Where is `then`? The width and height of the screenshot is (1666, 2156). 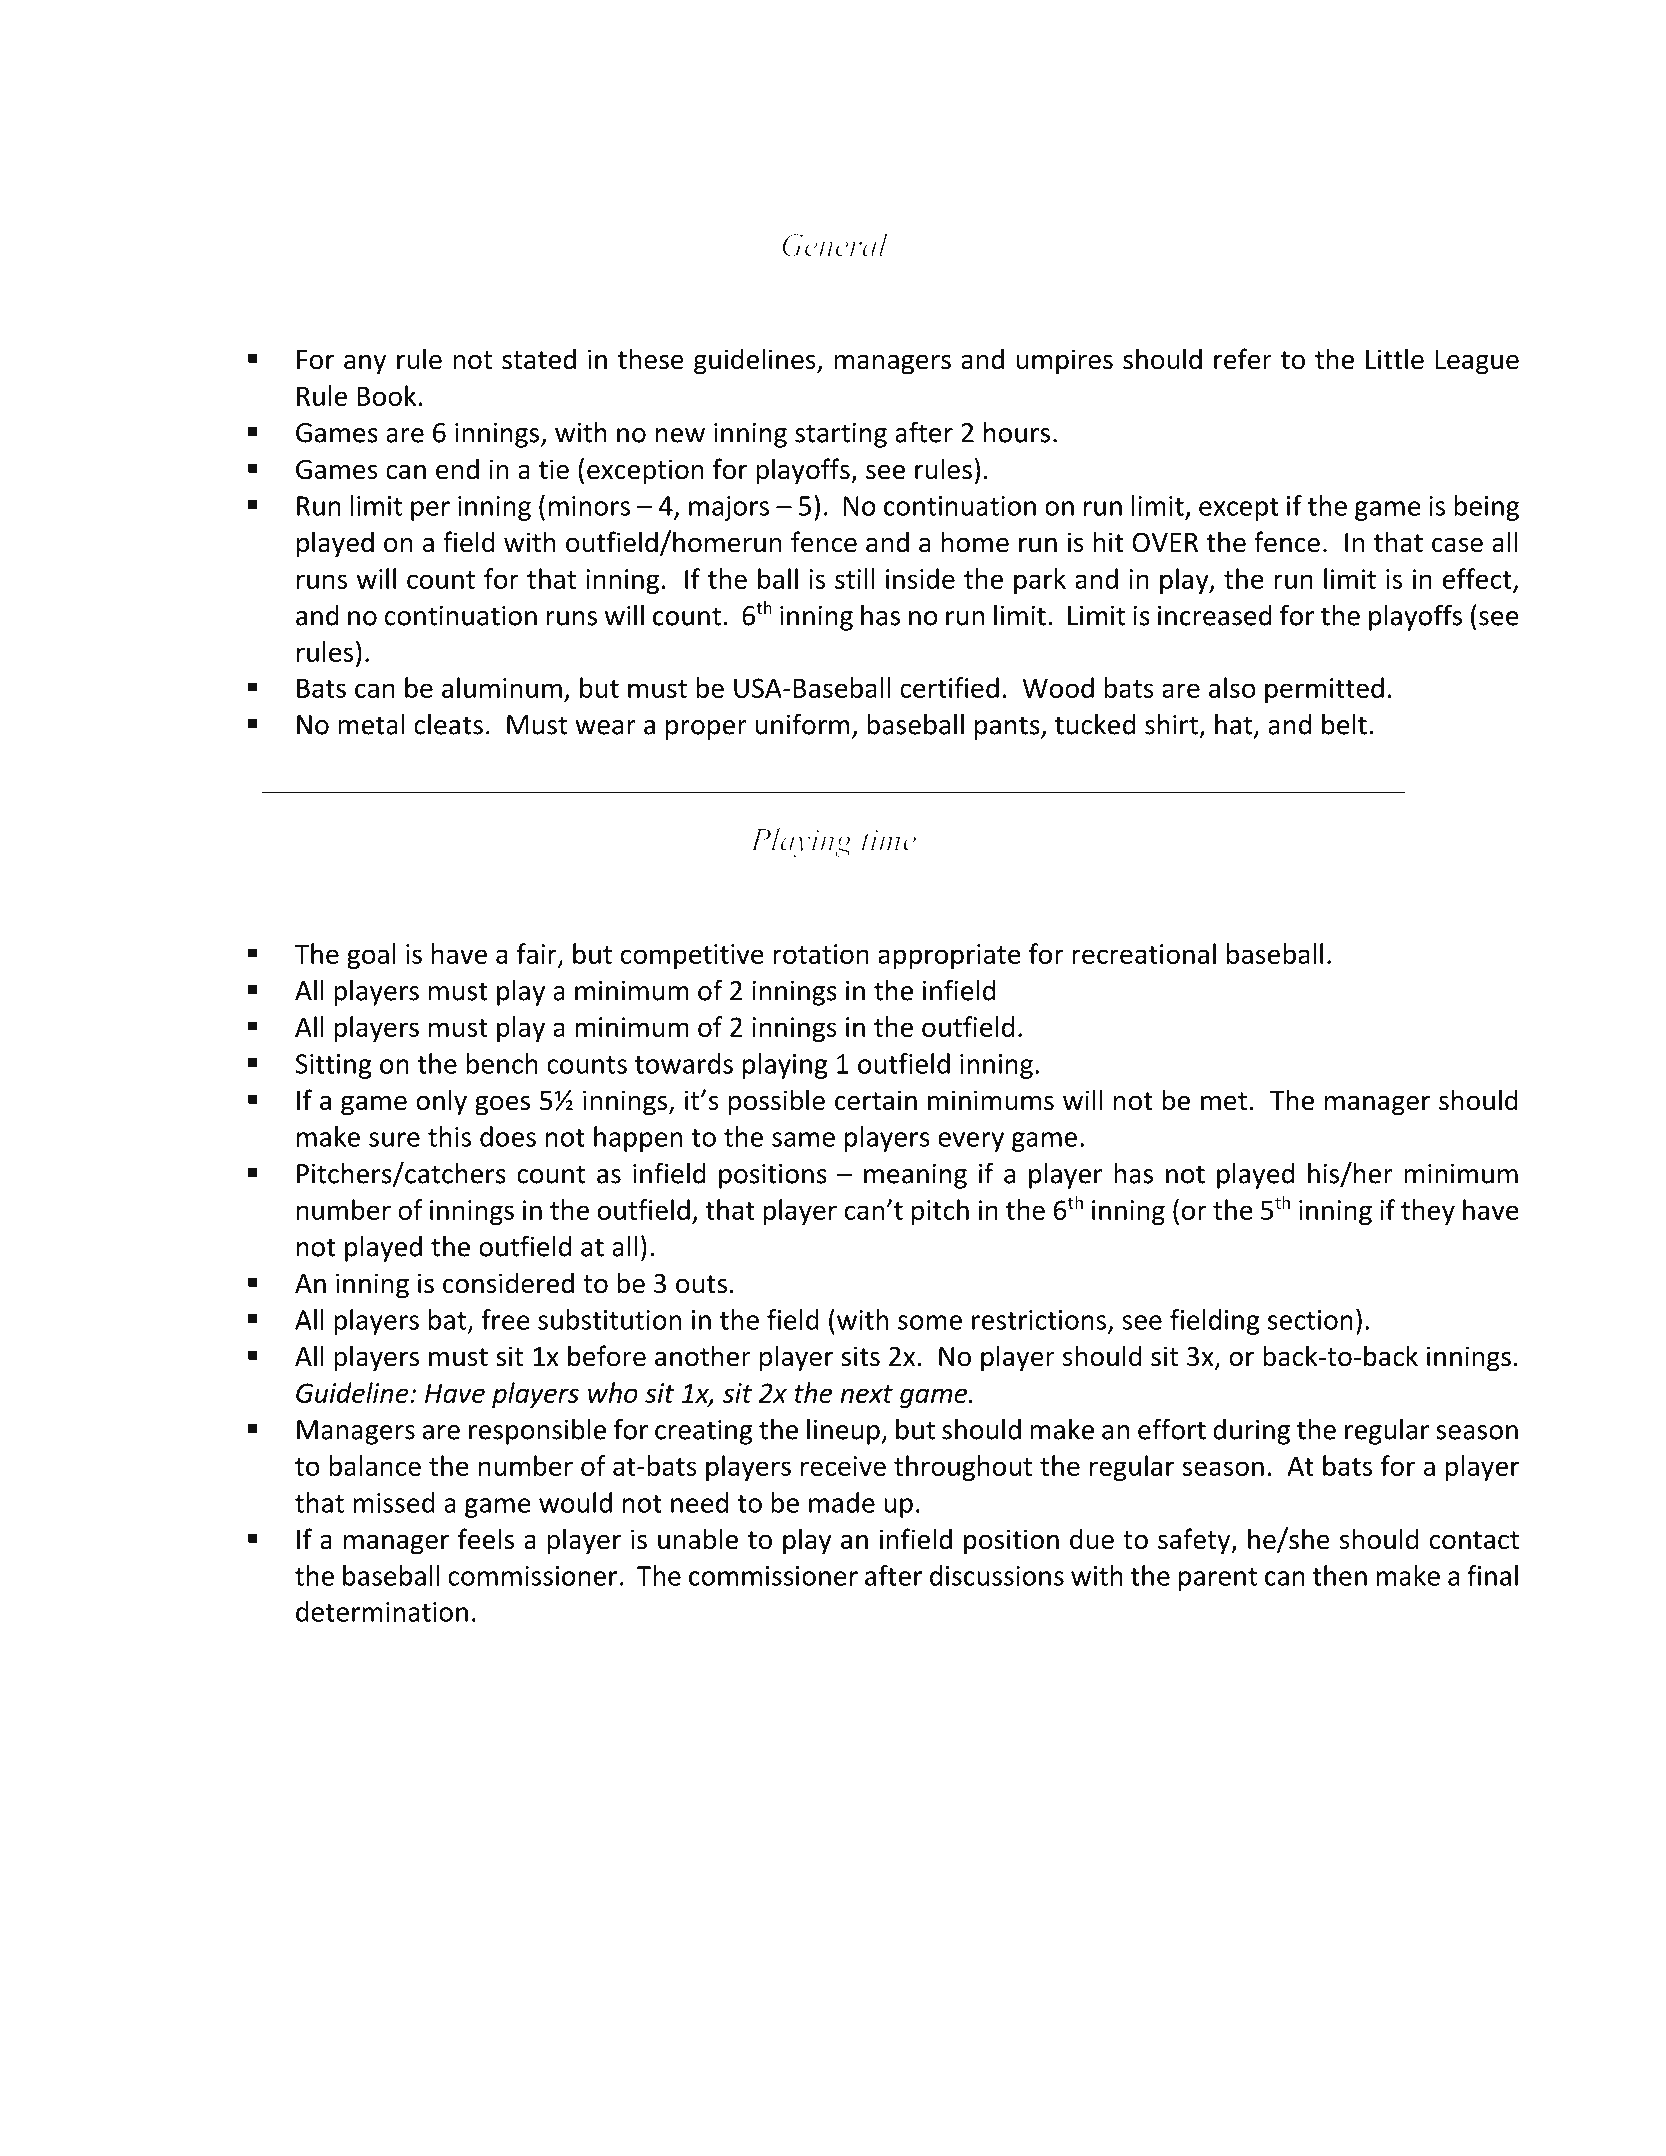
then is located at coordinates (1339, 1575).
